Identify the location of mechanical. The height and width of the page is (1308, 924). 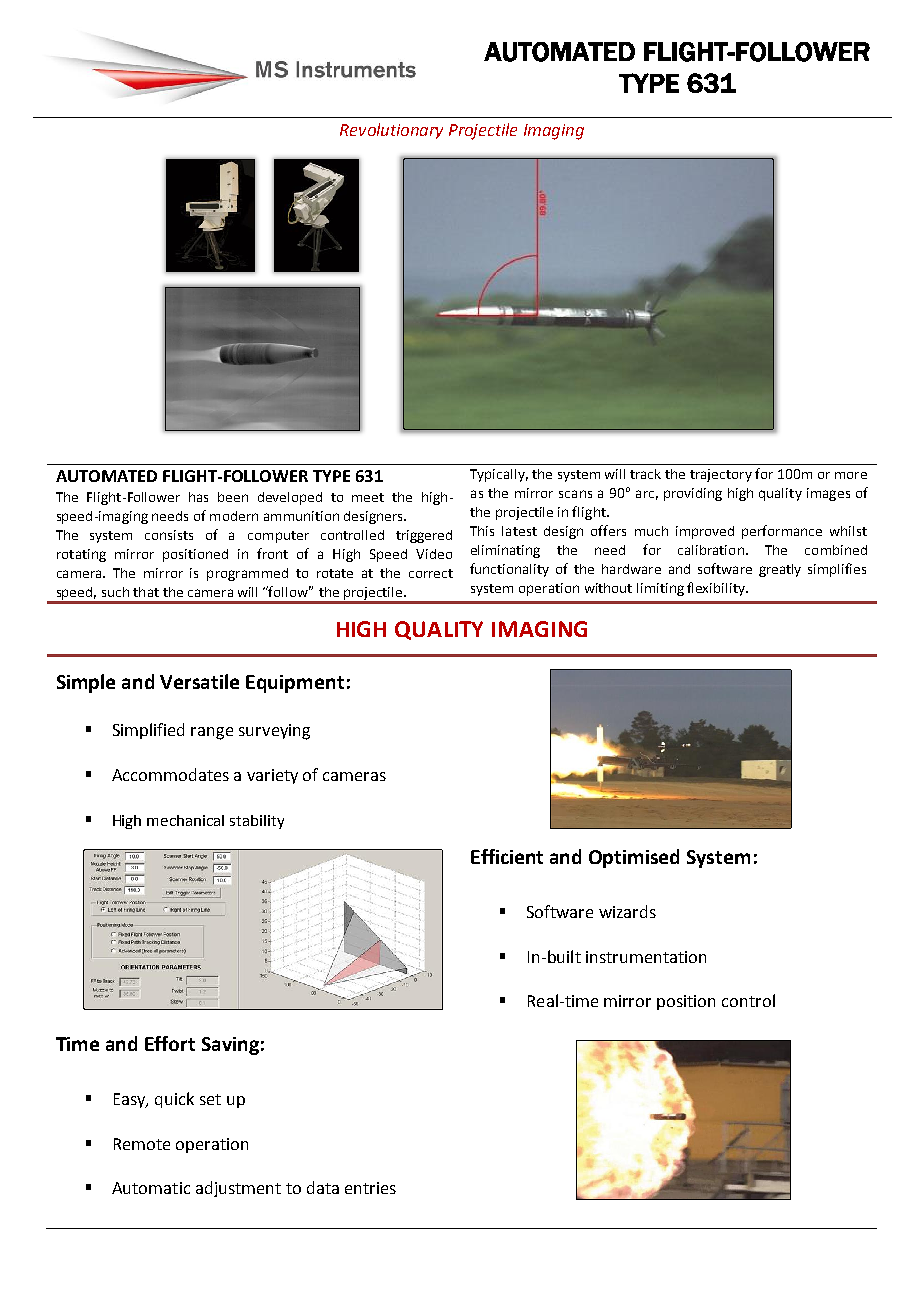
(185, 820).
